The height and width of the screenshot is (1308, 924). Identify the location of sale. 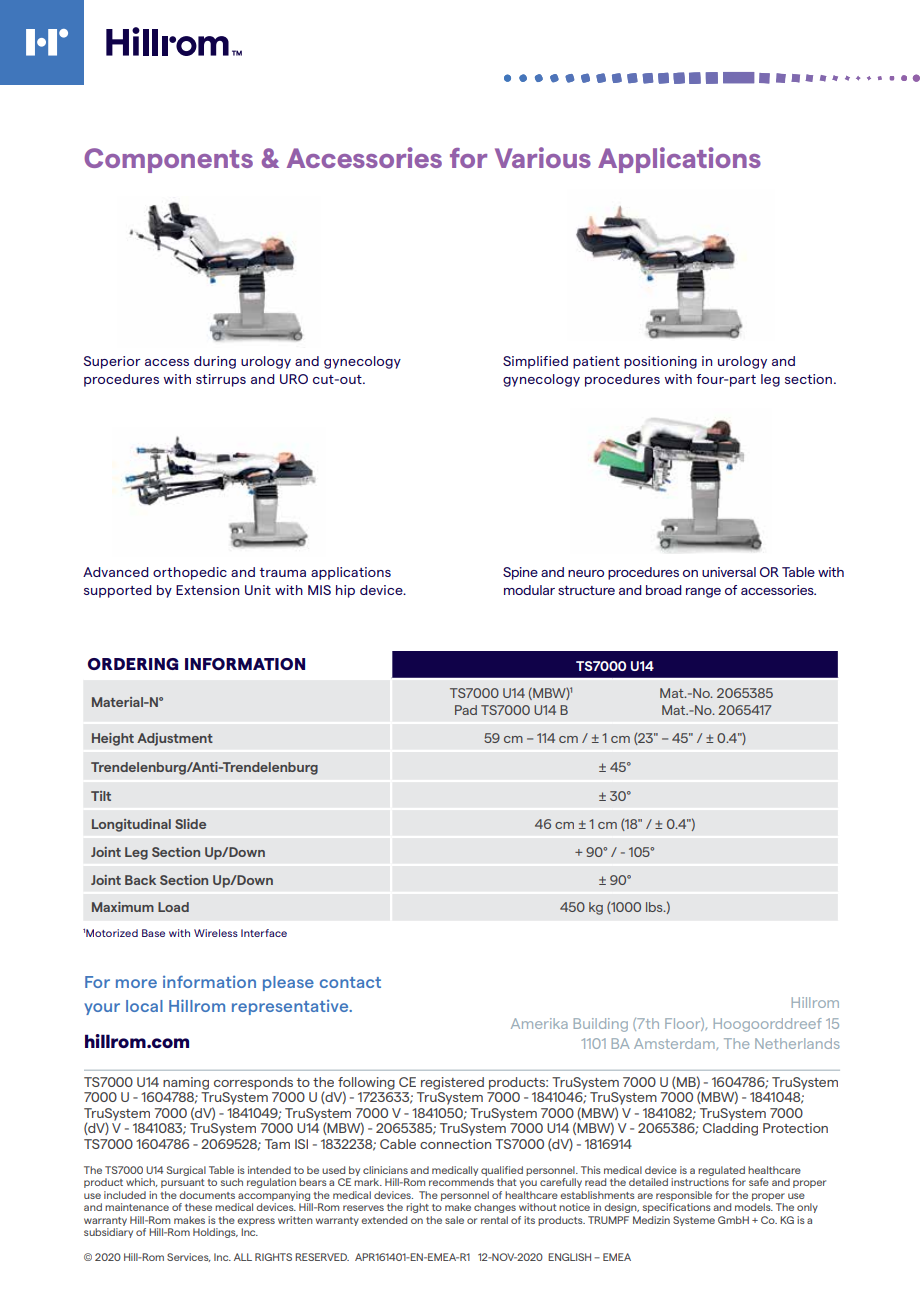
(454, 1220).
